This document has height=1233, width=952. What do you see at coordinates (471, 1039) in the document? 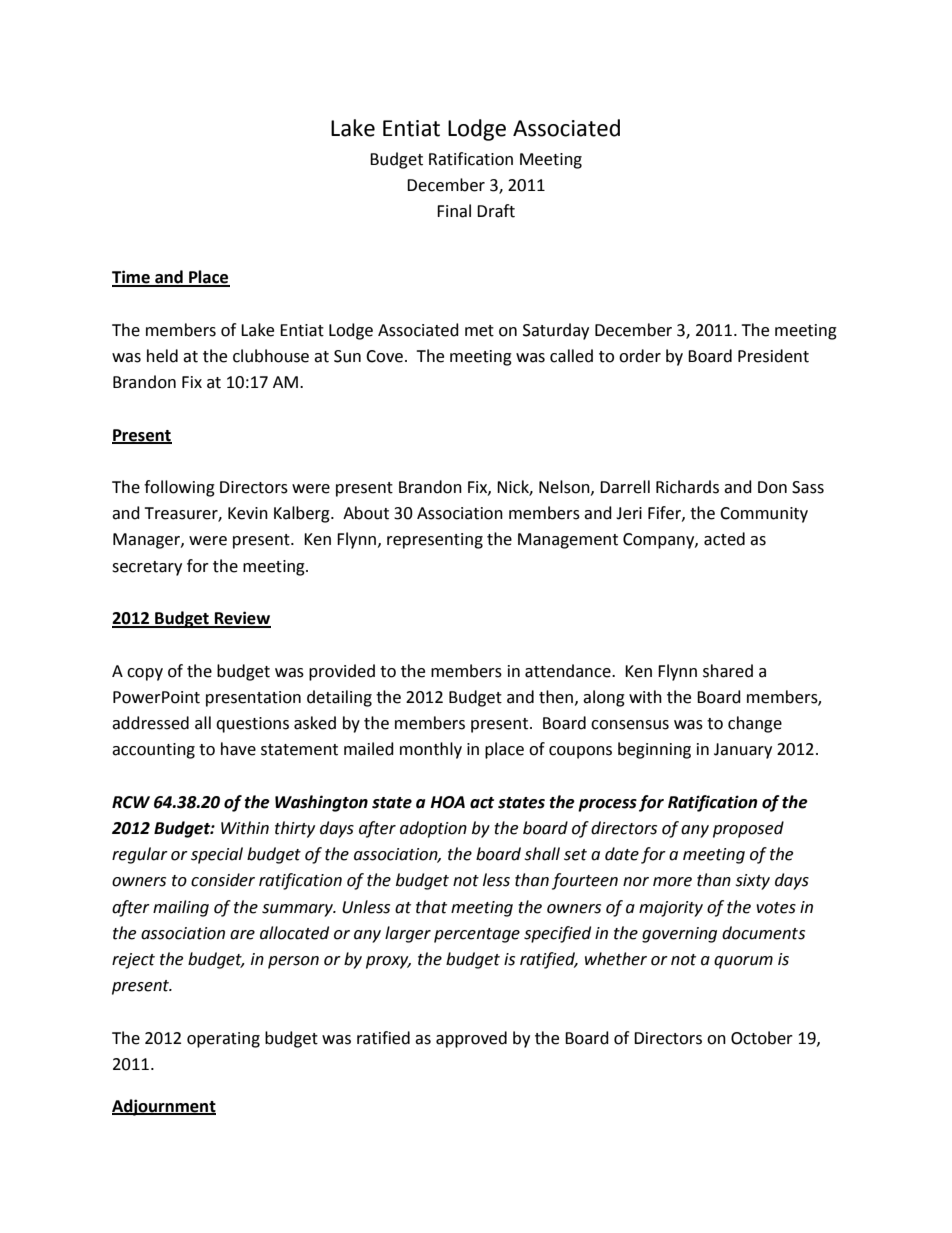
I see `approved` at bounding box center [471, 1039].
